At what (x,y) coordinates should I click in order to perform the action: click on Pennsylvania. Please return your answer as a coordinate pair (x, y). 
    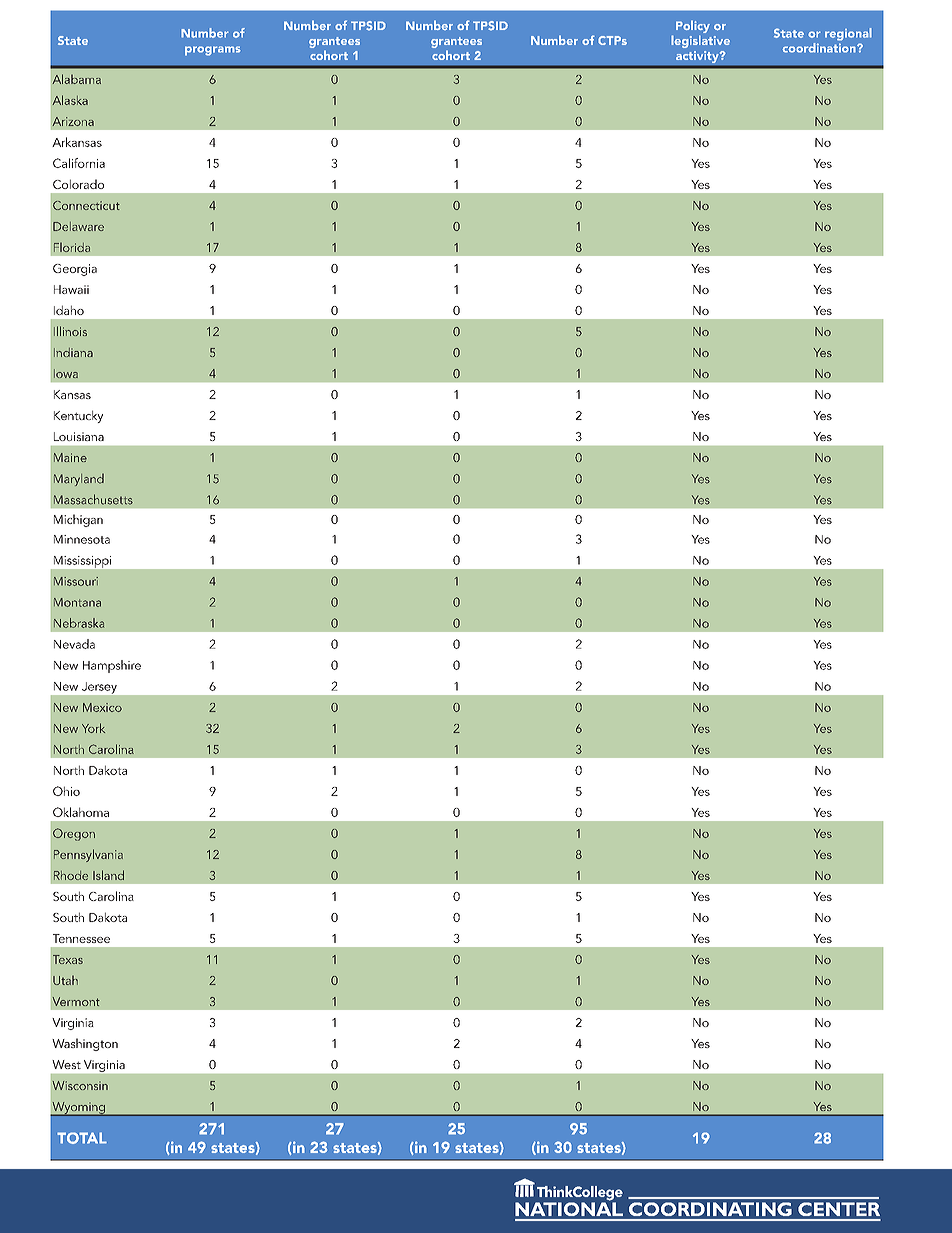
    Looking at the image, I should click on (88, 855).
